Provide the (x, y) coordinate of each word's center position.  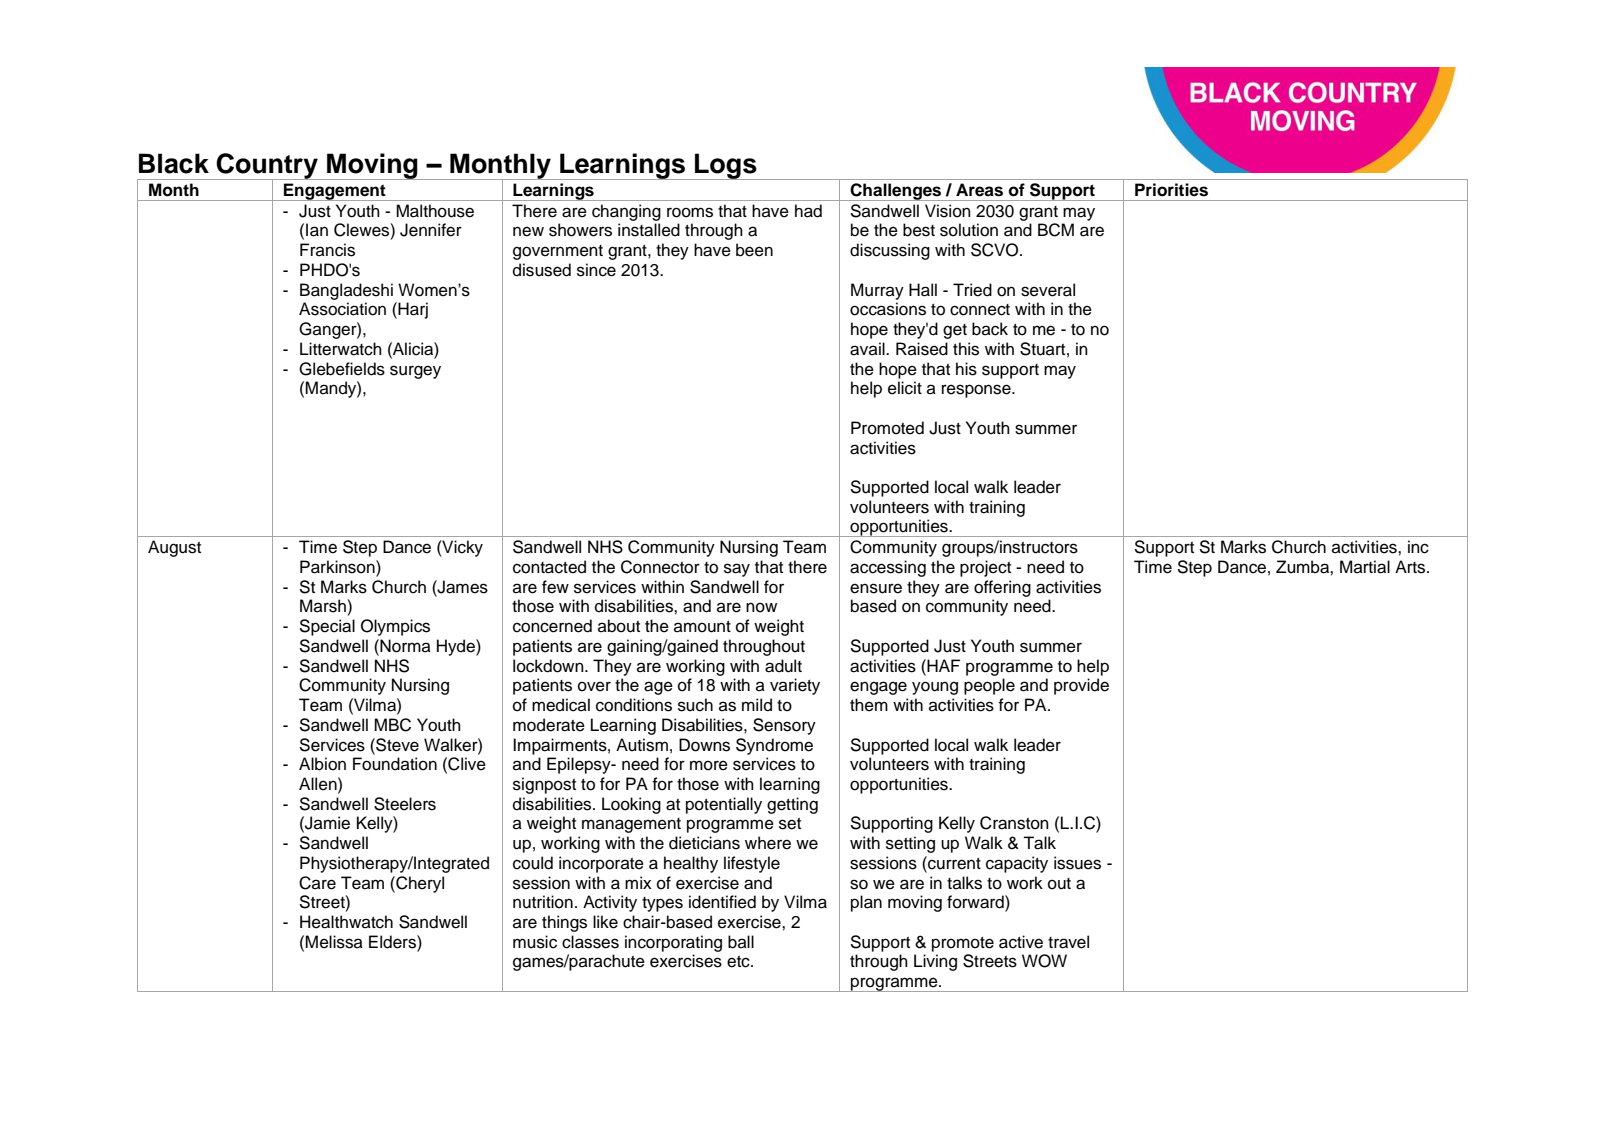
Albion (322, 764)
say (737, 570)
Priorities (1171, 189)
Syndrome (774, 746)
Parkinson (338, 567)
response (977, 391)
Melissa (334, 942)
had (808, 211)
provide (1081, 686)
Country (267, 167)
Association (342, 309)
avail (868, 349)
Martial (1365, 567)
